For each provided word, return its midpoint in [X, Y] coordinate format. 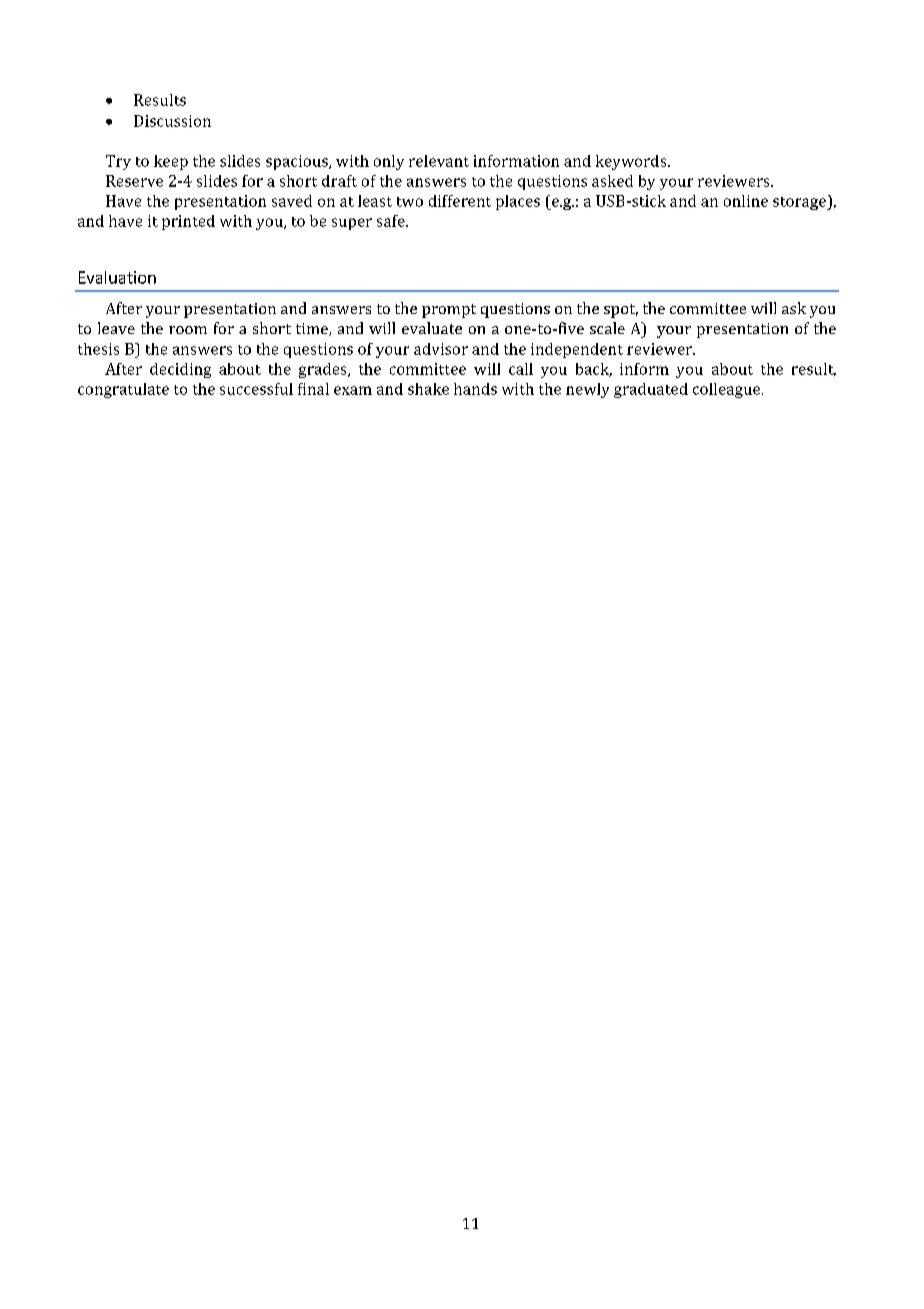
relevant [439, 161]
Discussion [172, 121]
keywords [632, 162]
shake [428, 389]
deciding [180, 370]
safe [392, 221]
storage [800, 203]
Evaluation [117, 277]
